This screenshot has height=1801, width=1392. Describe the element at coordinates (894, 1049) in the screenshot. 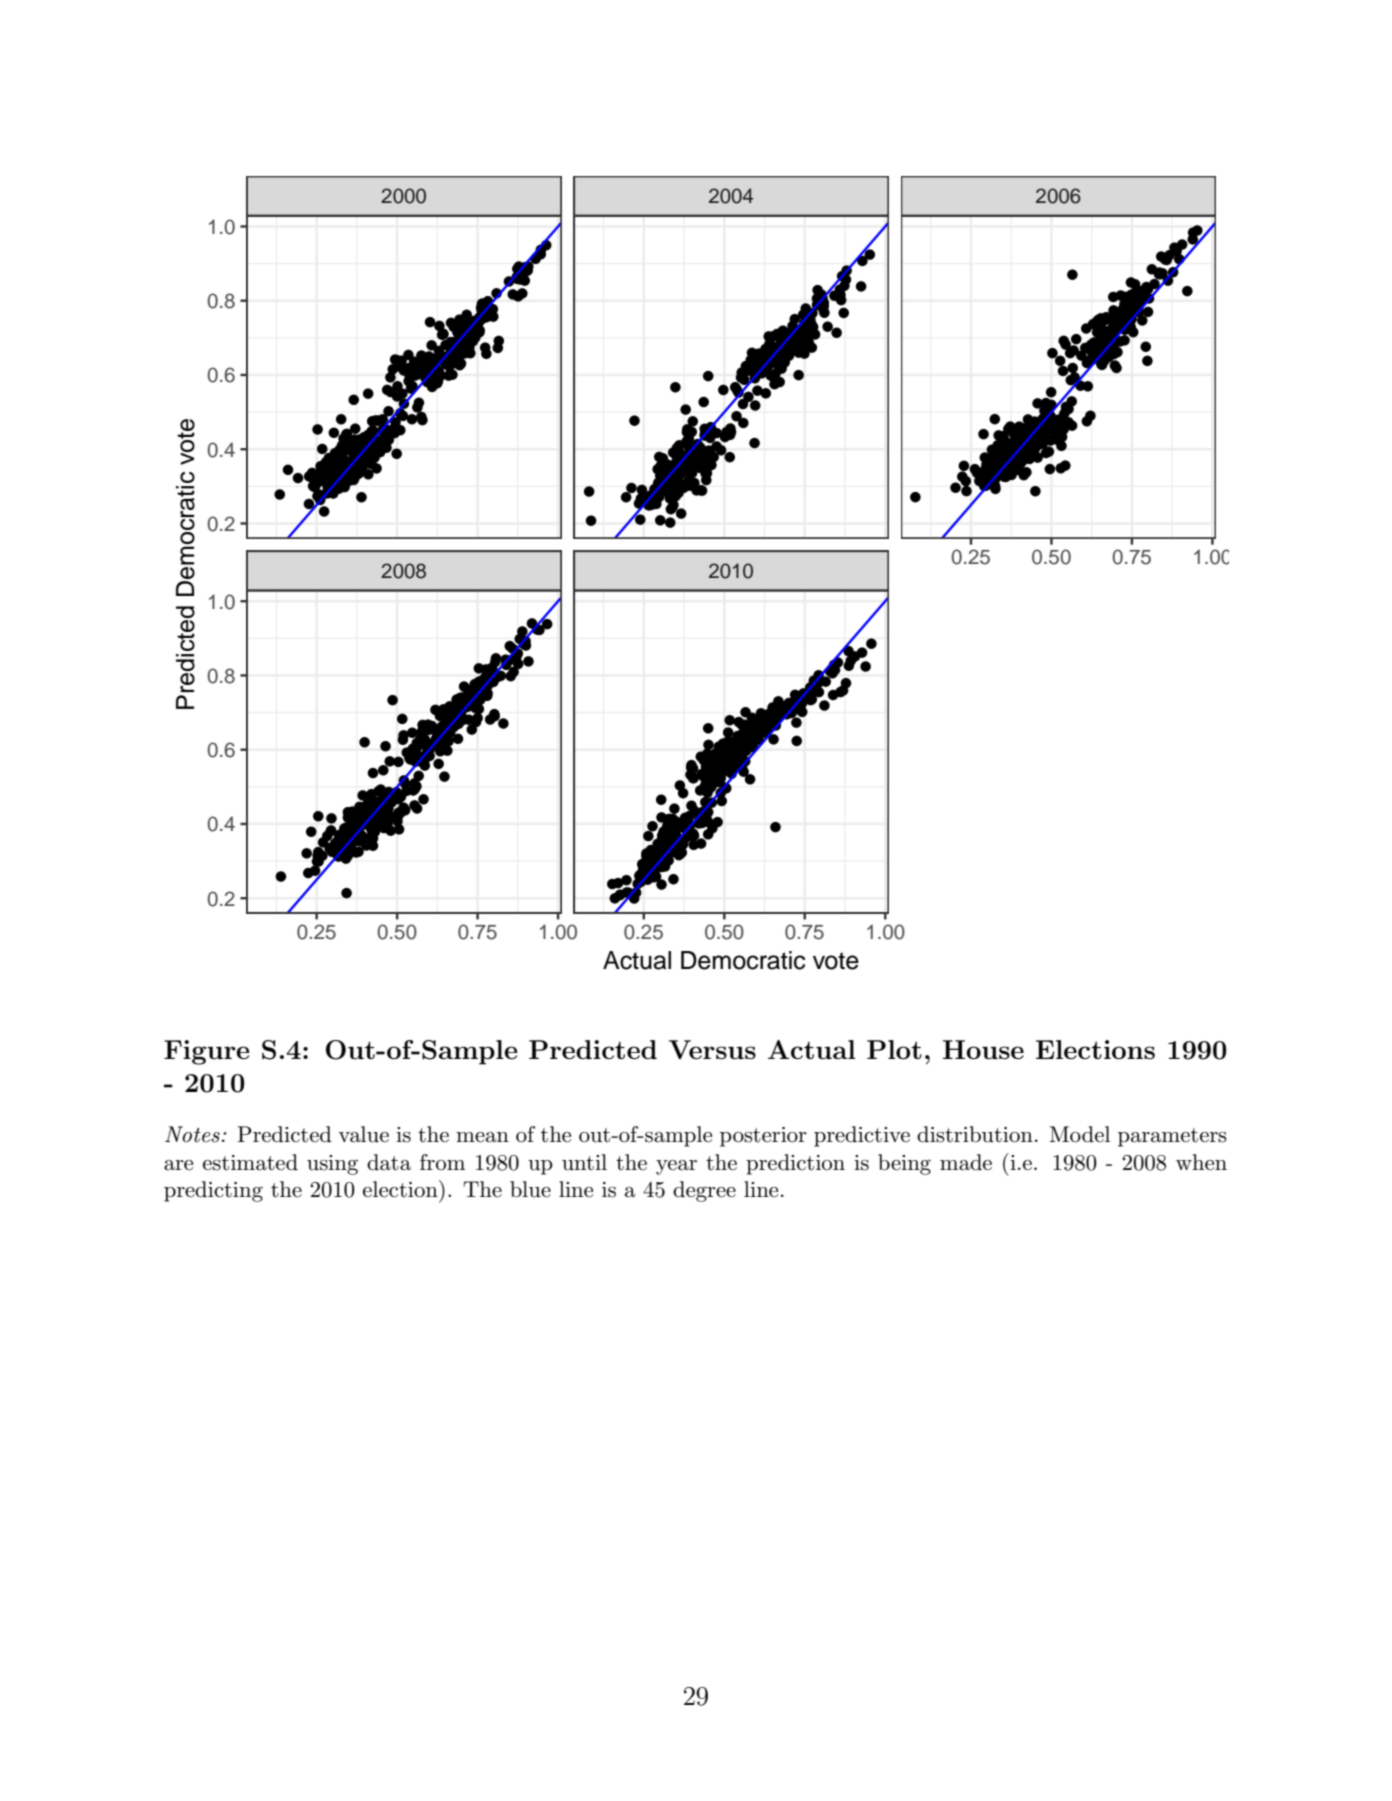

I see `Plot` at that location.
